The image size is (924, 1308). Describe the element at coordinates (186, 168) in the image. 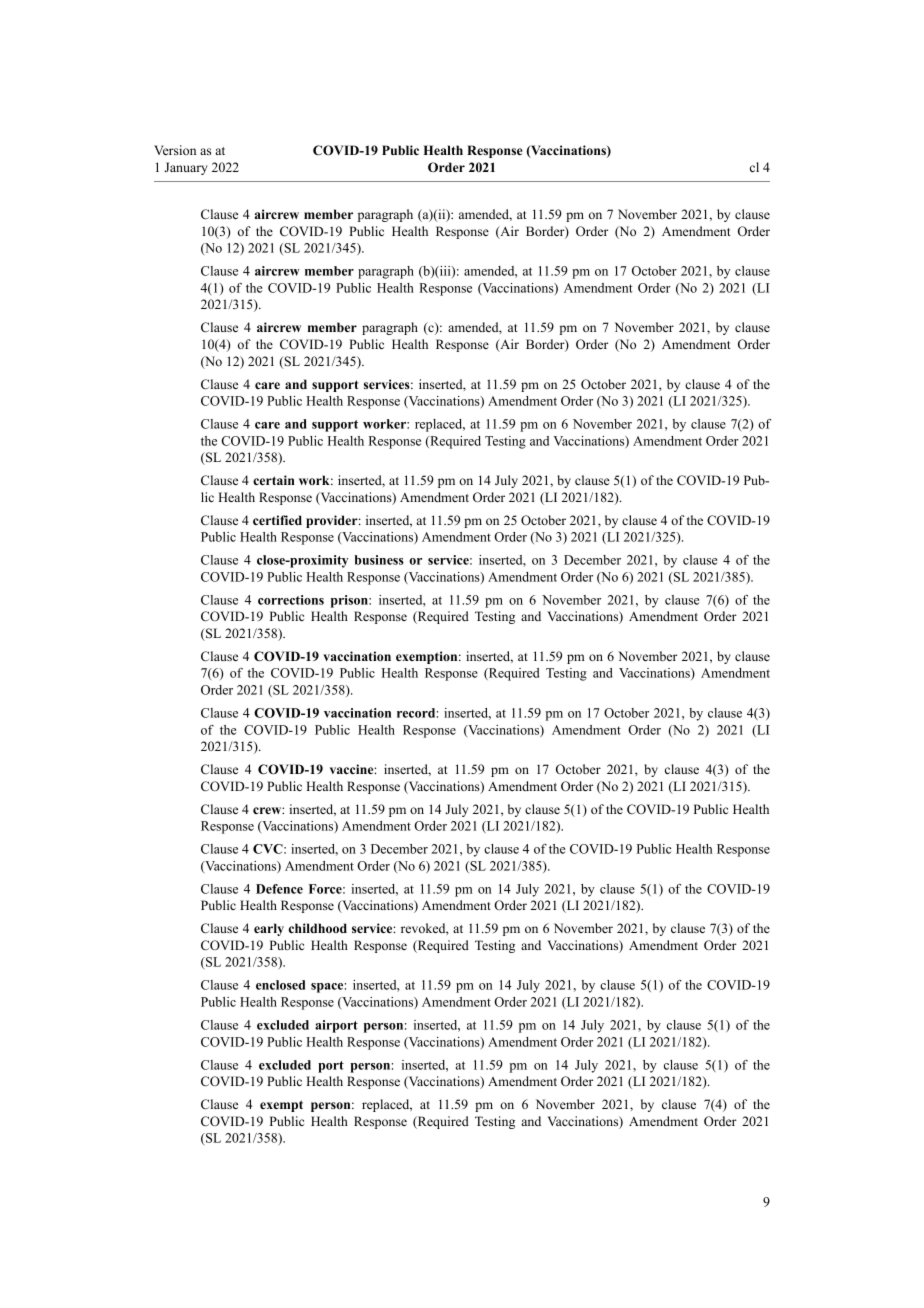

I see `January` at that location.
